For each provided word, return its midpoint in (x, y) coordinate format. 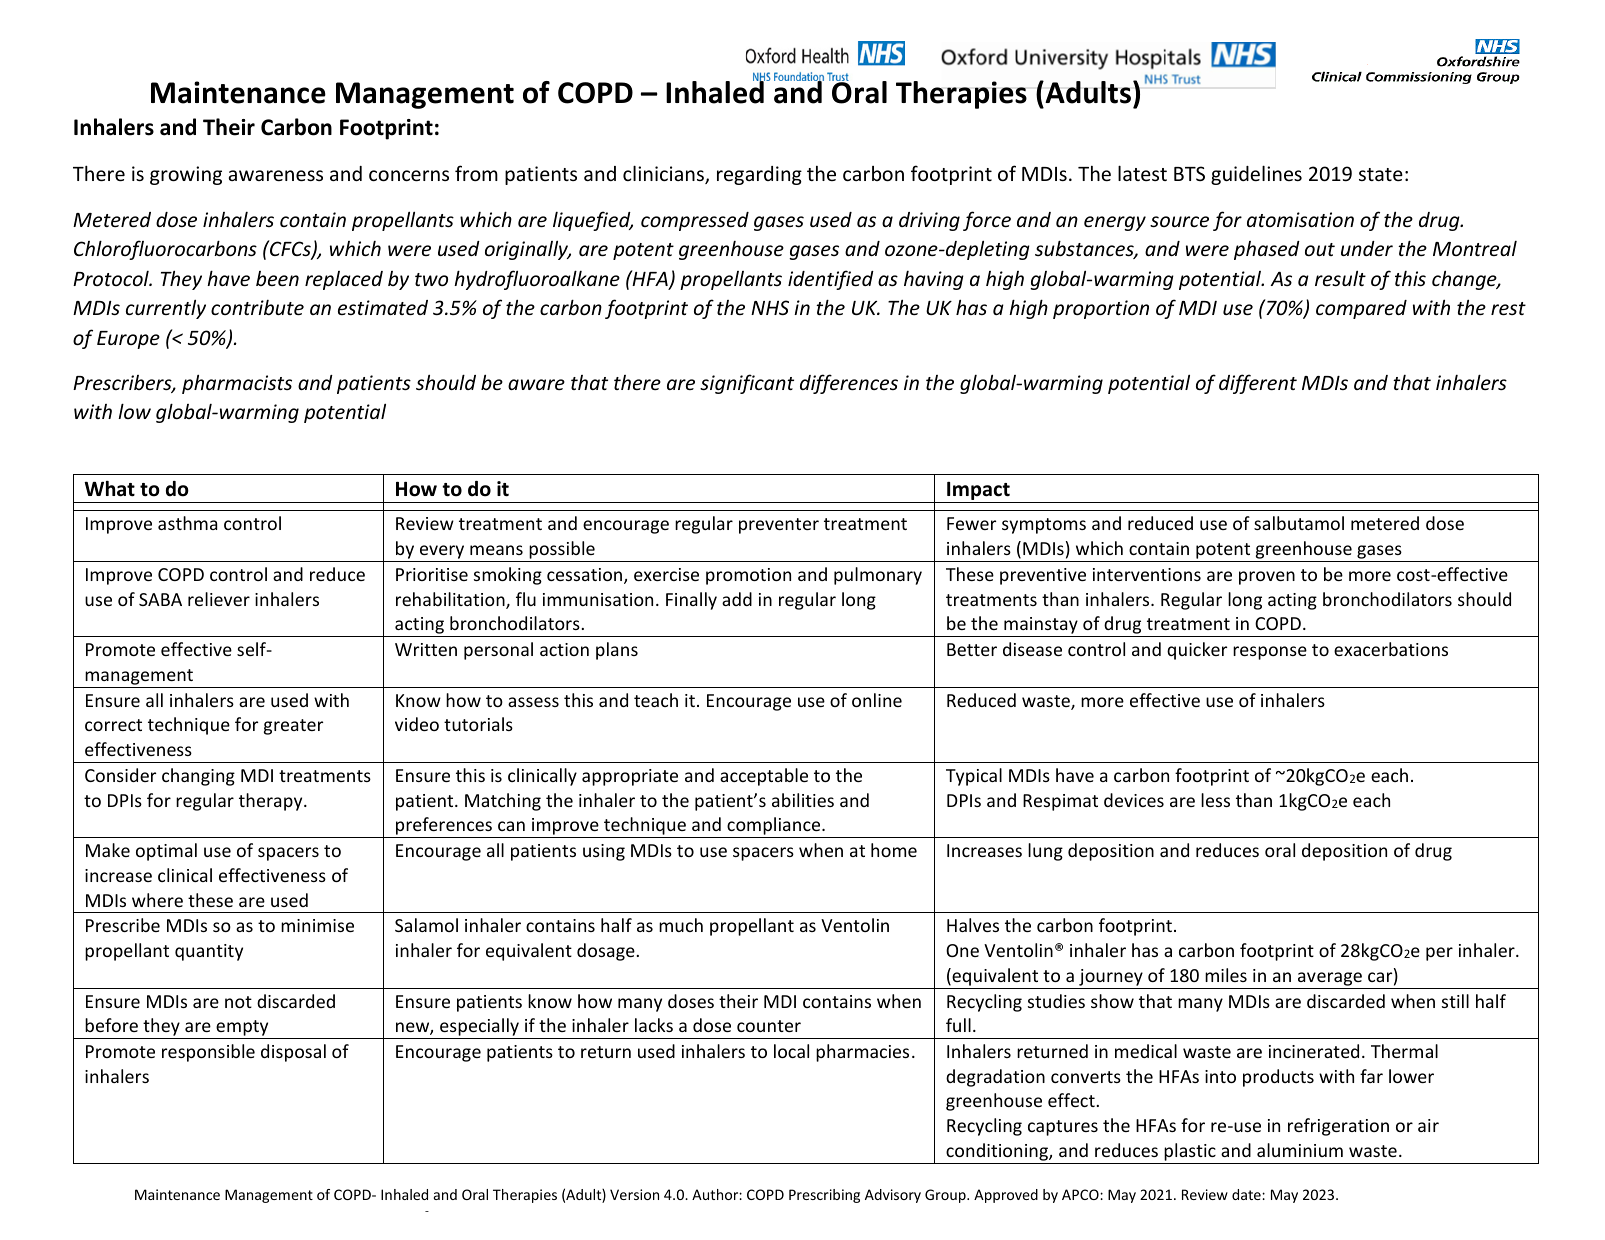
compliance (774, 827)
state (1381, 174)
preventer (779, 526)
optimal (166, 852)
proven (1267, 578)
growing (186, 175)
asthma (187, 523)
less (1215, 800)
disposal (293, 1053)
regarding (759, 175)
